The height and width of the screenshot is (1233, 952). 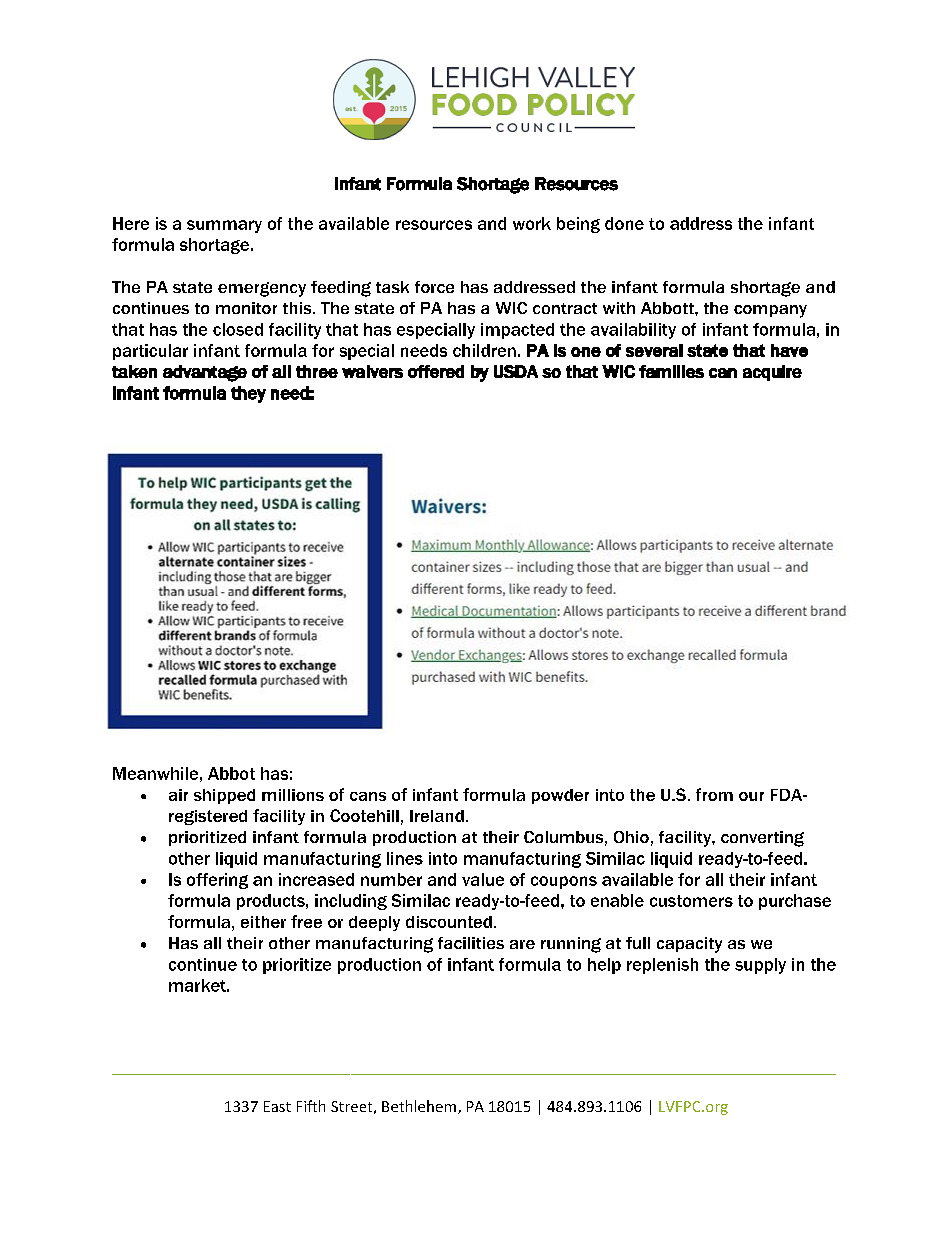 What do you see at coordinates (277, 1106) in the screenshot?
I see `East` at bounding box center [277, 1106].
